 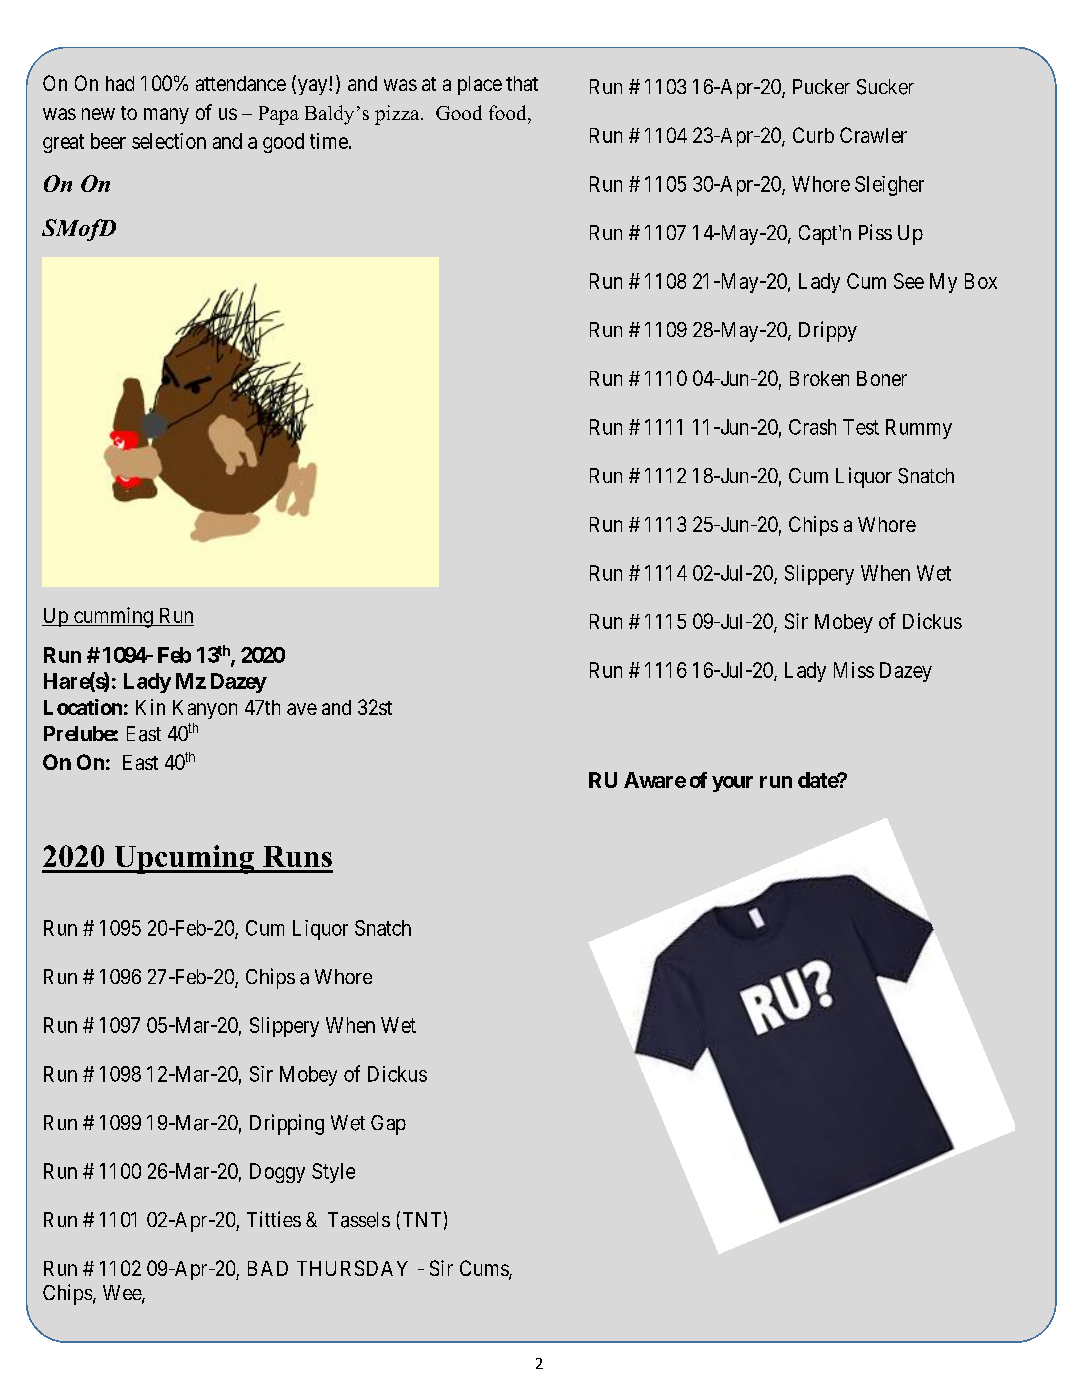 What do you see at coordinates (302, 709) in the document?
I see `ave` at bounding box center [302, 709].
